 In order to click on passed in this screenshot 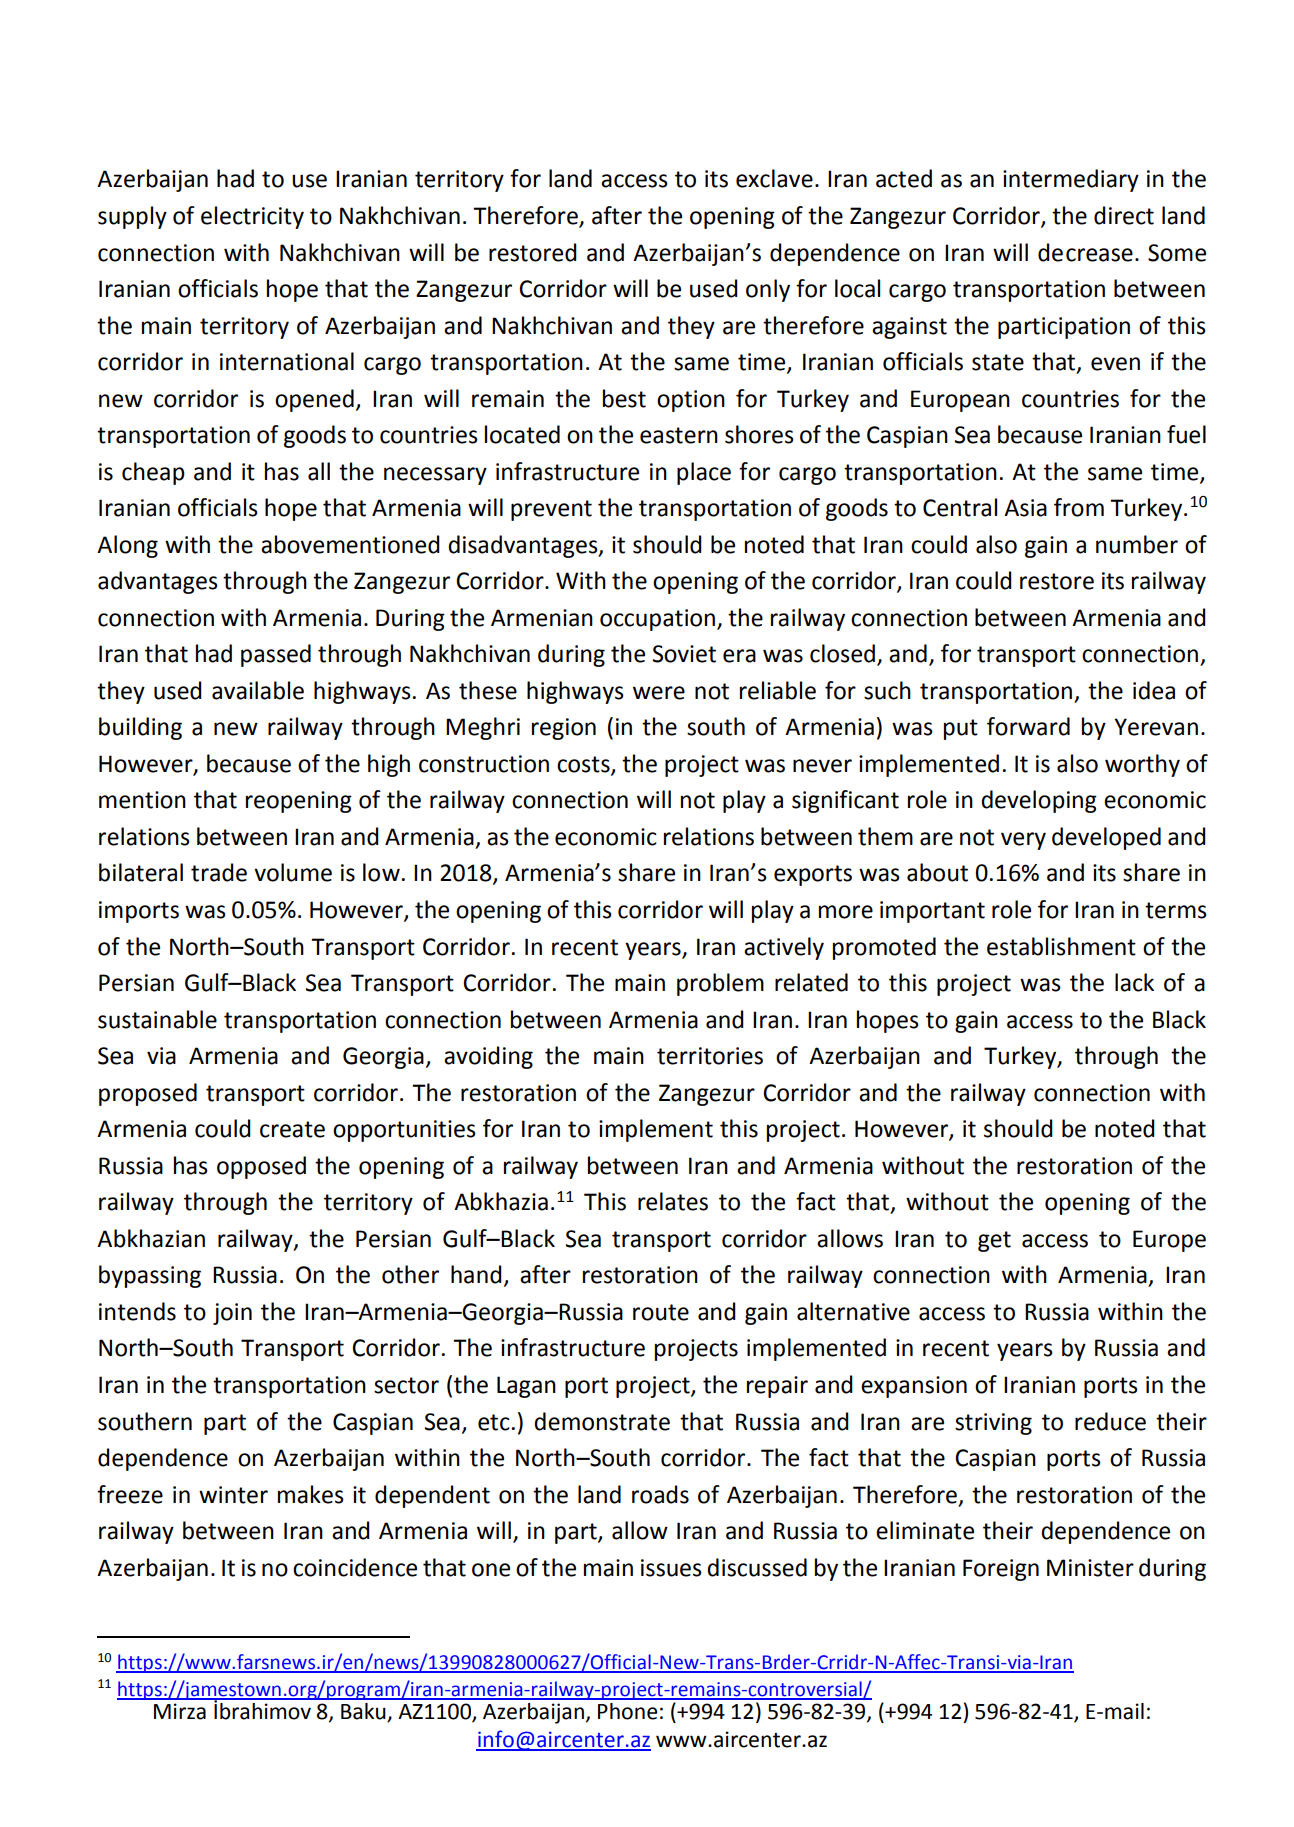, I will do `click(276, 655)`.
